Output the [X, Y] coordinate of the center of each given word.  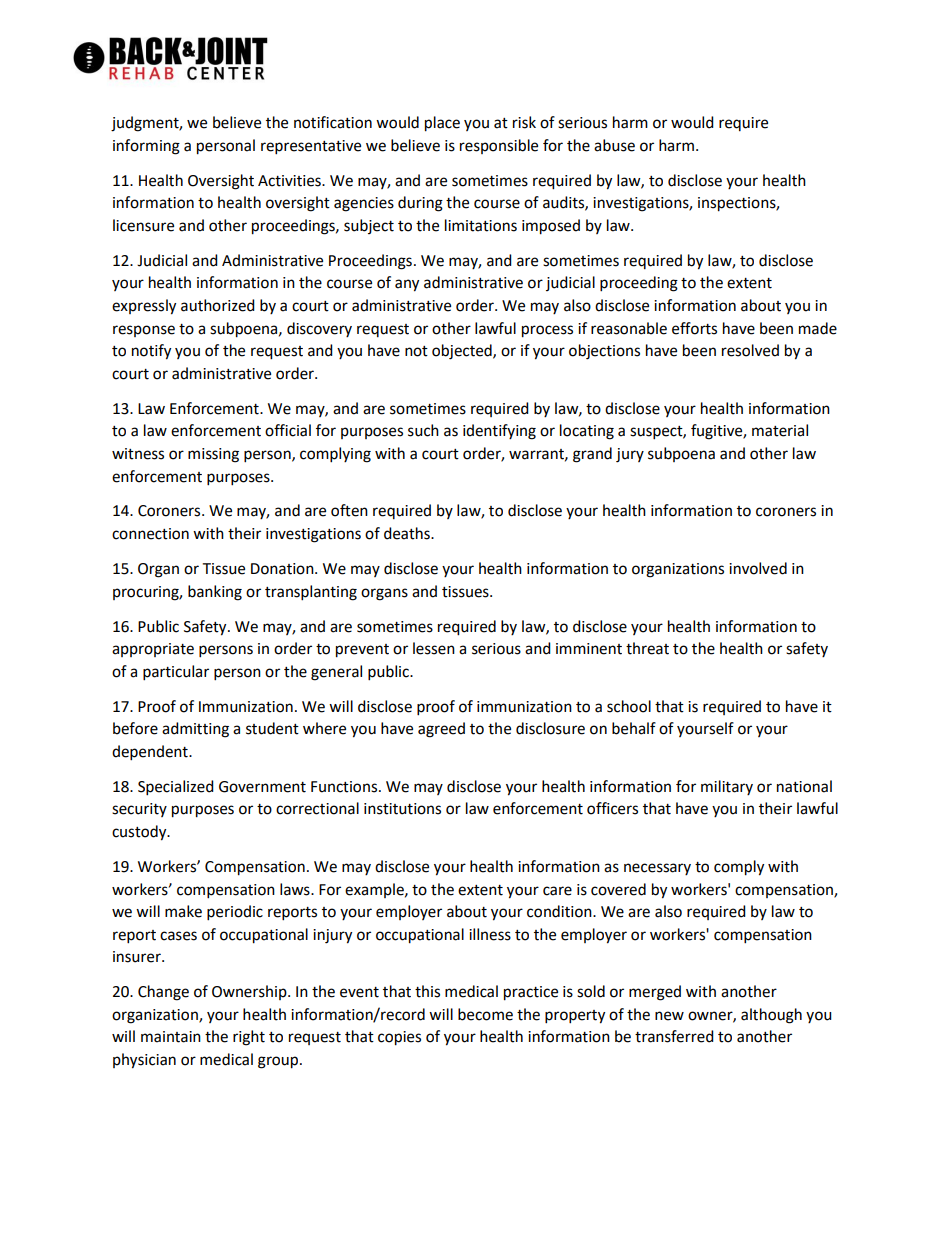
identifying [499, 432]
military [727, 787]
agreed [441, 730]
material [780, 430]
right [249, 1038]
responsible [499, 146]
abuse [614, 145]
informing [146, 147]
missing [213, 455]
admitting [195, 730]
